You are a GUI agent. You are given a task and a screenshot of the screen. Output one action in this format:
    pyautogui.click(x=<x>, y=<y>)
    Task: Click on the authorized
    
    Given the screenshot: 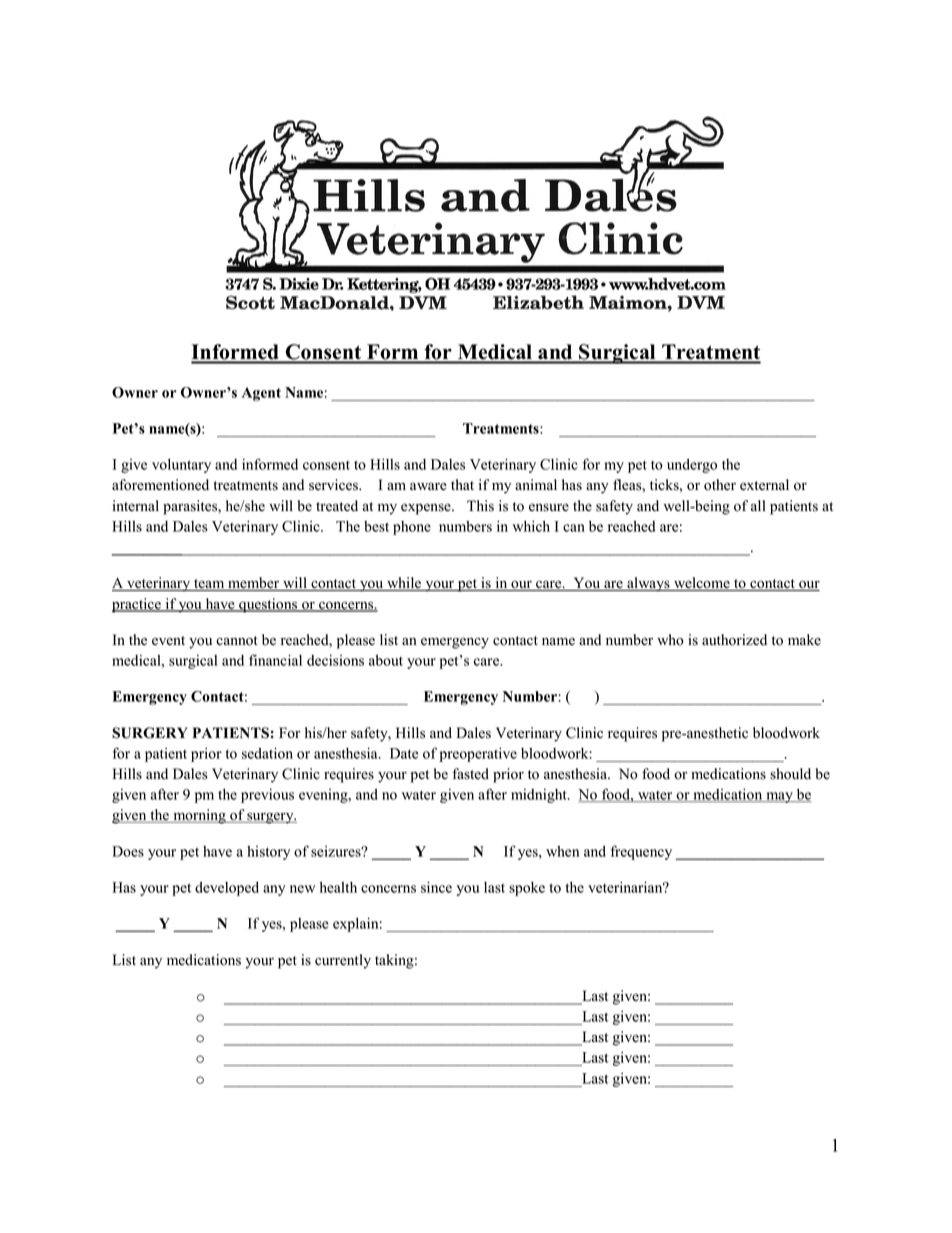 What is the action you would take?
    pyautogui.click(x=734, y=640)
